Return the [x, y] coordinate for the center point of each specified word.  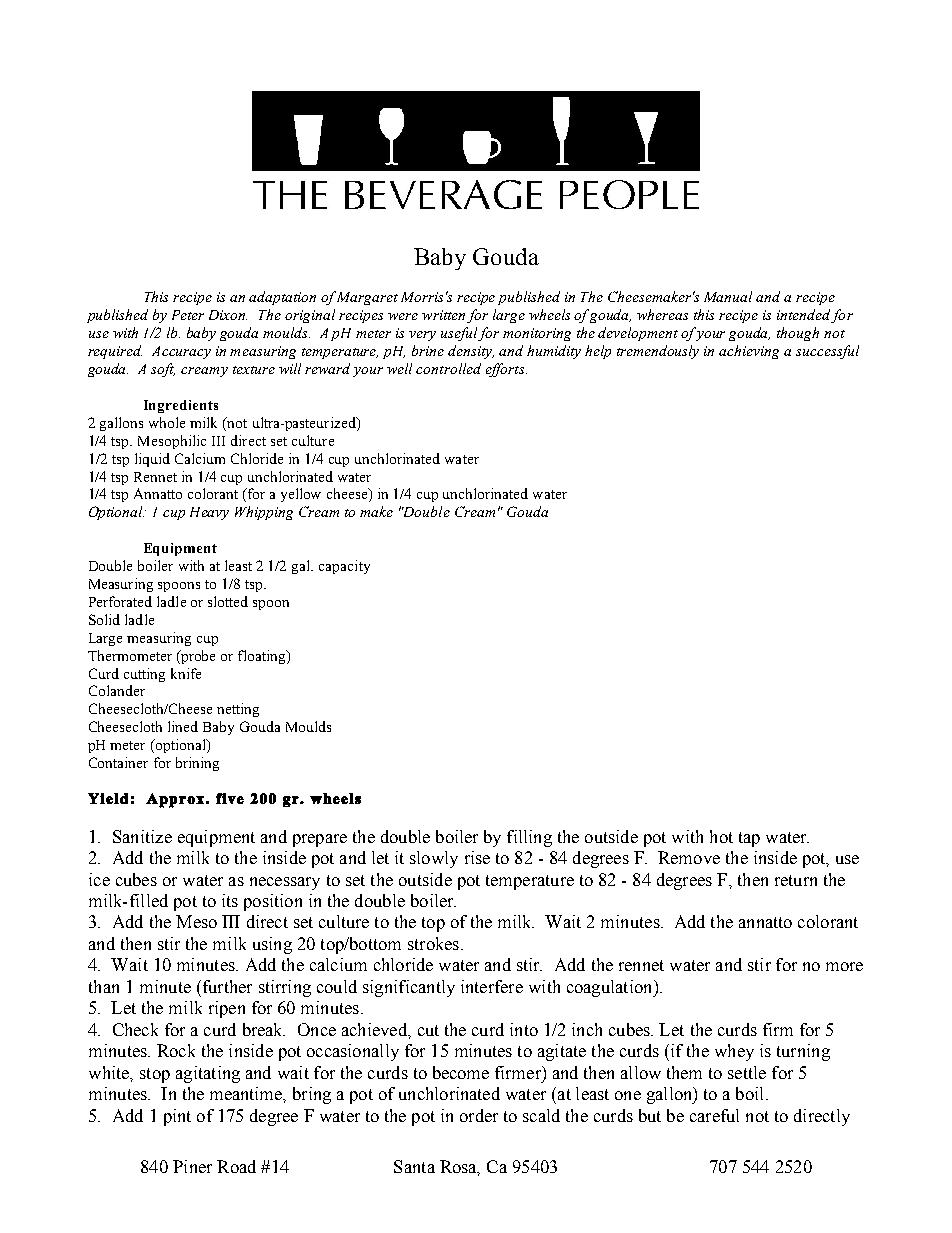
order [479, 1115]
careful [714, 1115]
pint [177, 1117]
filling [529, 838]
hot [721, 836]
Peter [188, 315]
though [798, 334]
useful [460, 334]
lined [183, 726]
